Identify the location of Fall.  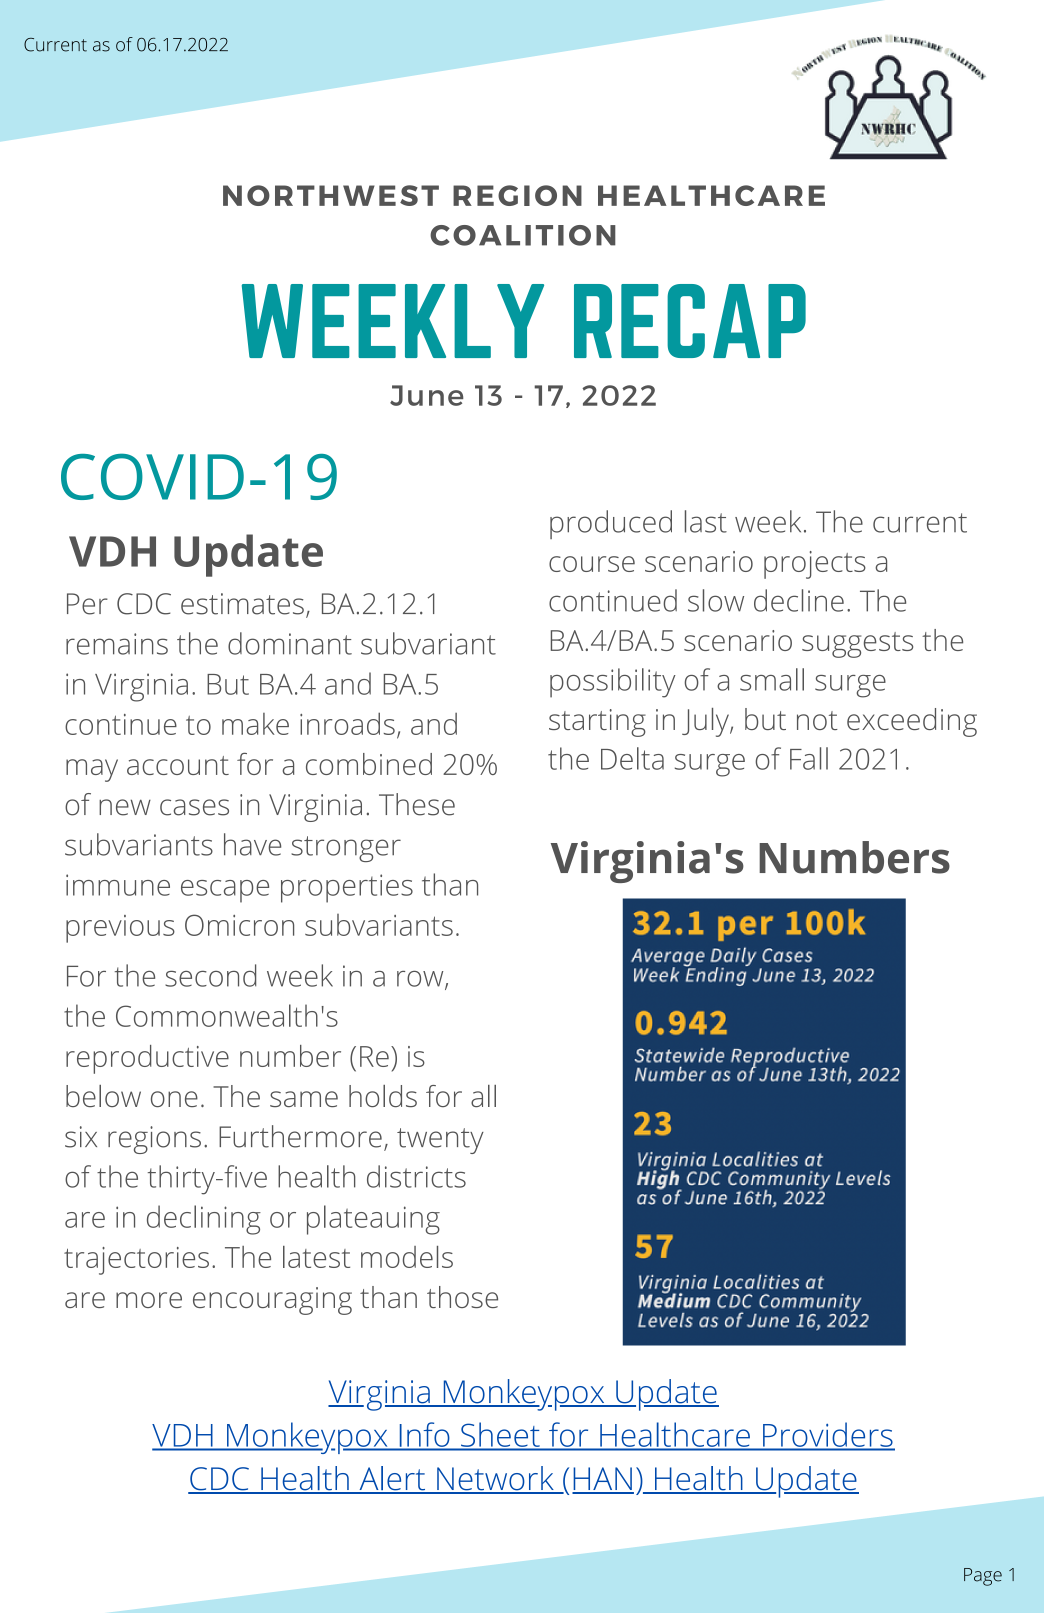
(809, 758).
